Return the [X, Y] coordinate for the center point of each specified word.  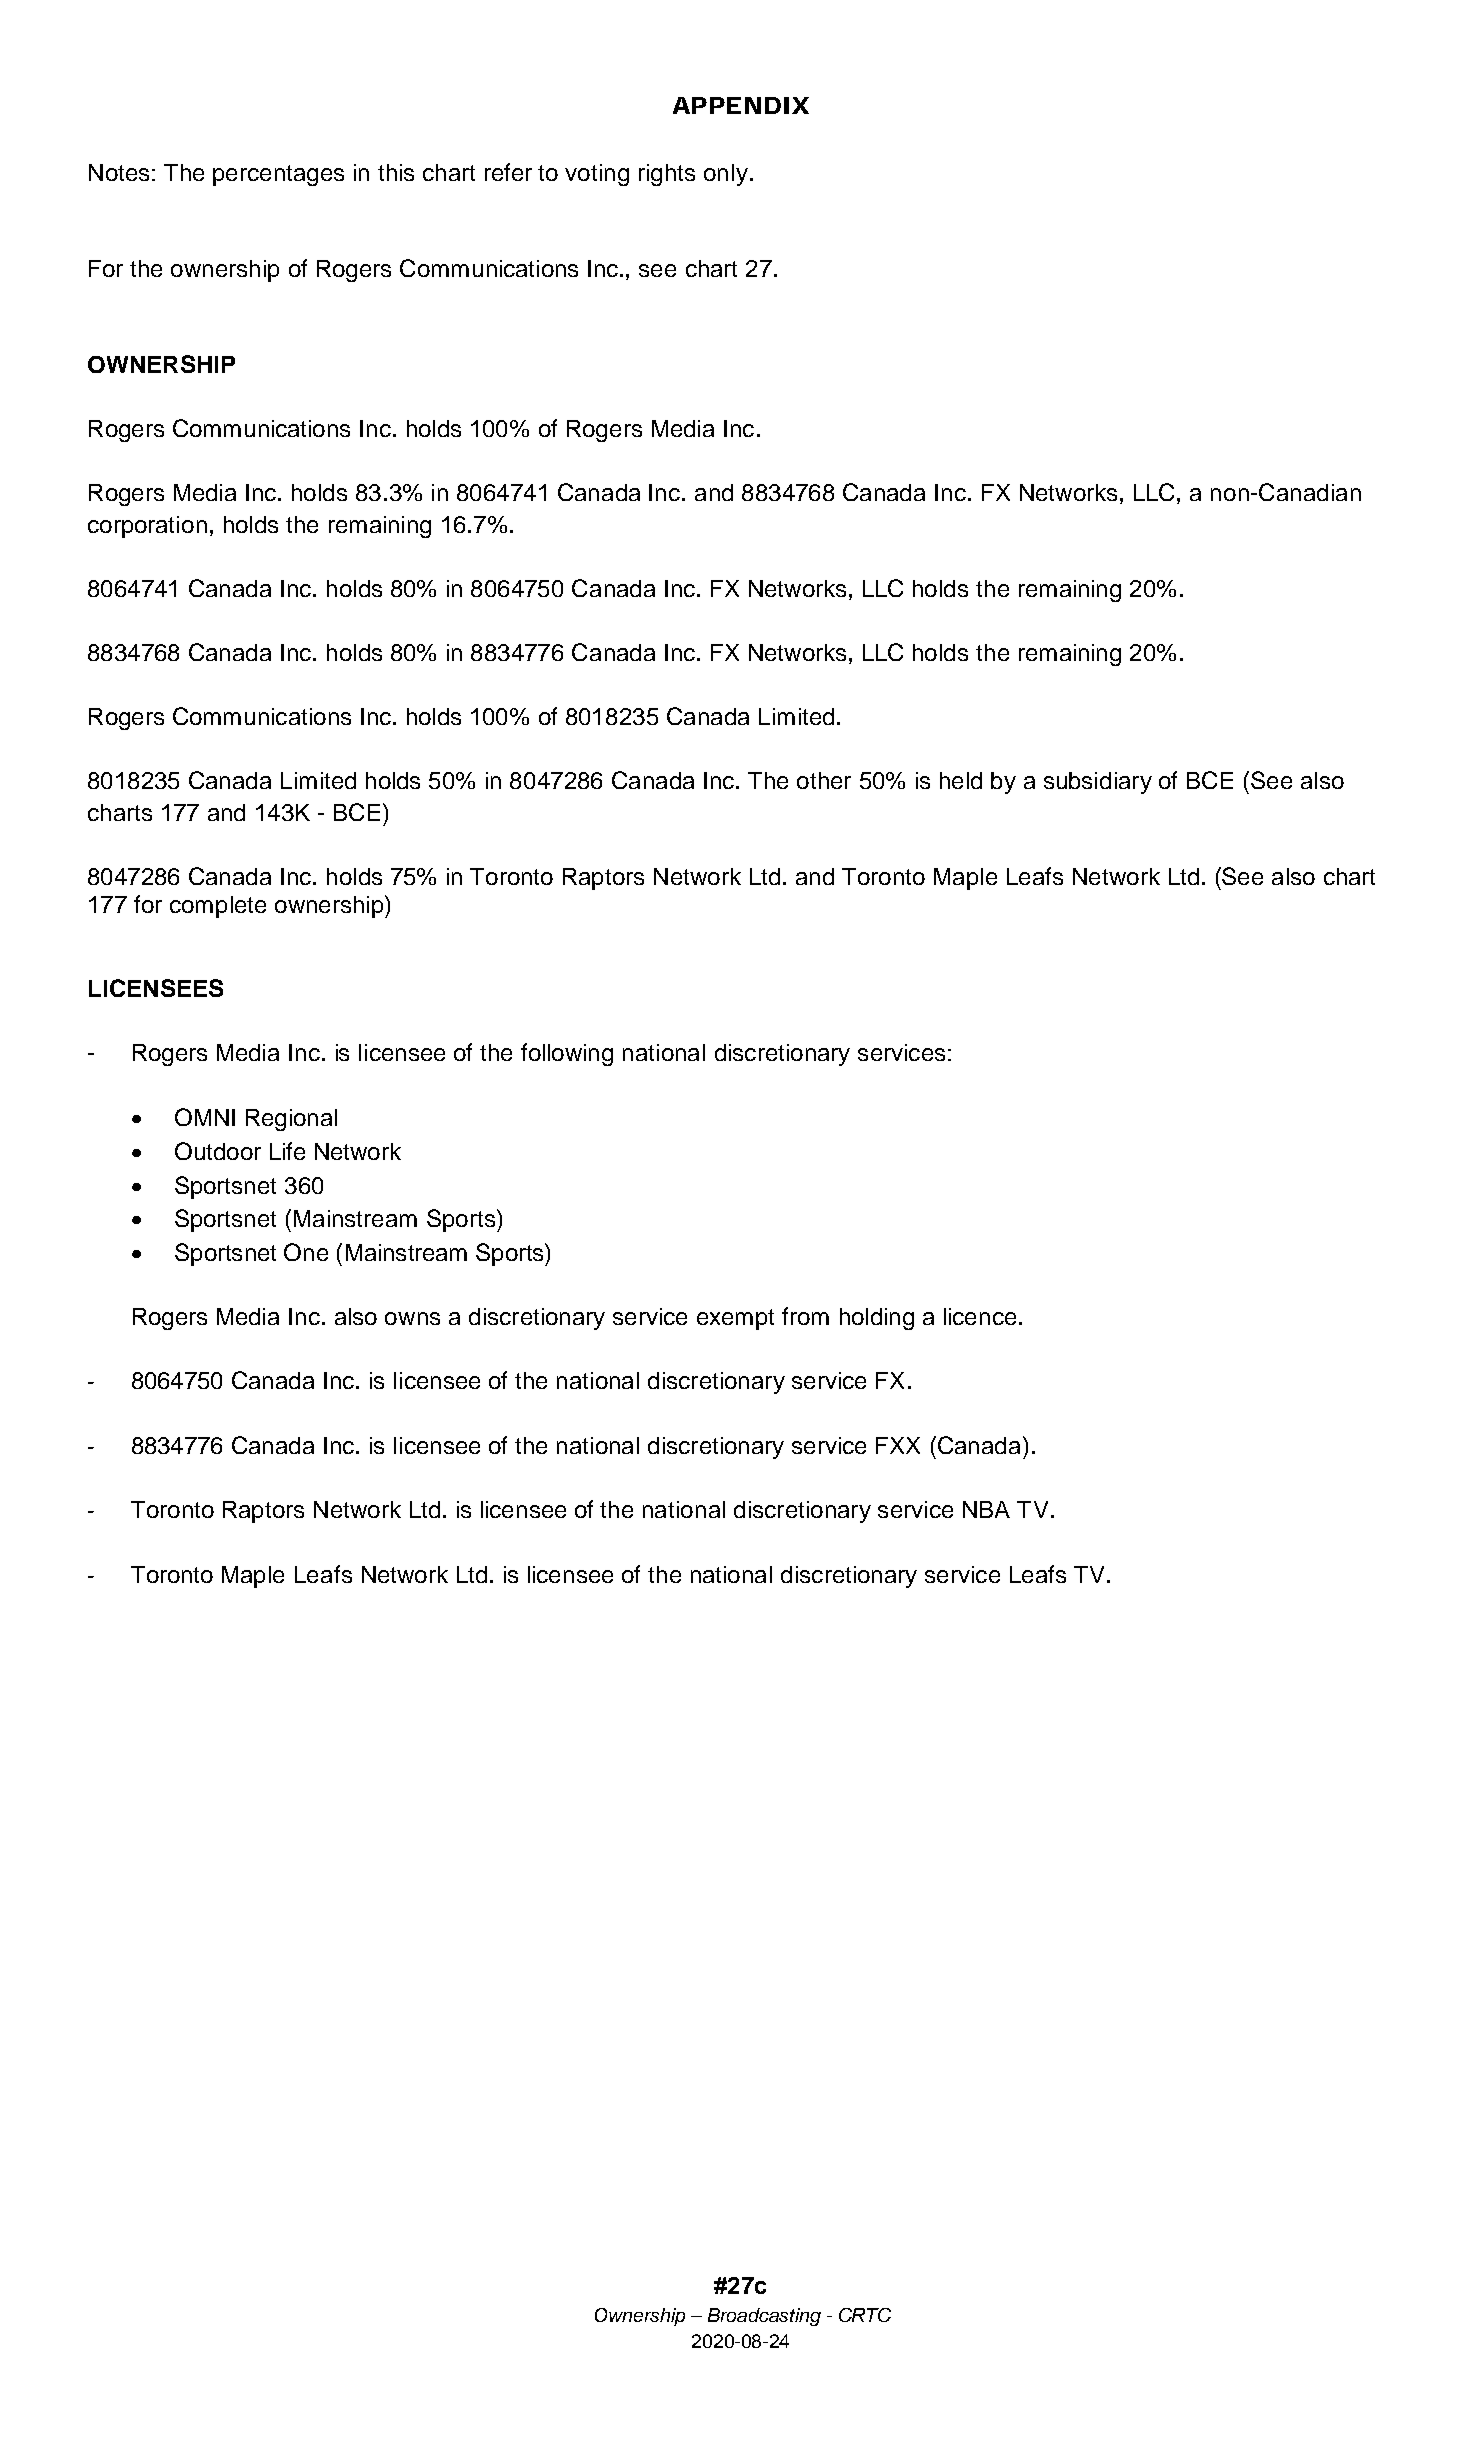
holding [877, 1319]
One [306, 1252]
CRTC [865, 2315]
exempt [735, 1319]
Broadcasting [764, 2317]
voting [597, 175]
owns [412, 1318]
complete [218, 907]
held [961, 780]
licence [980, 1316]
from [805, 1316]
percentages [278, 175]
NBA [986, 1509]
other [824, 780]
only [726, 175]
